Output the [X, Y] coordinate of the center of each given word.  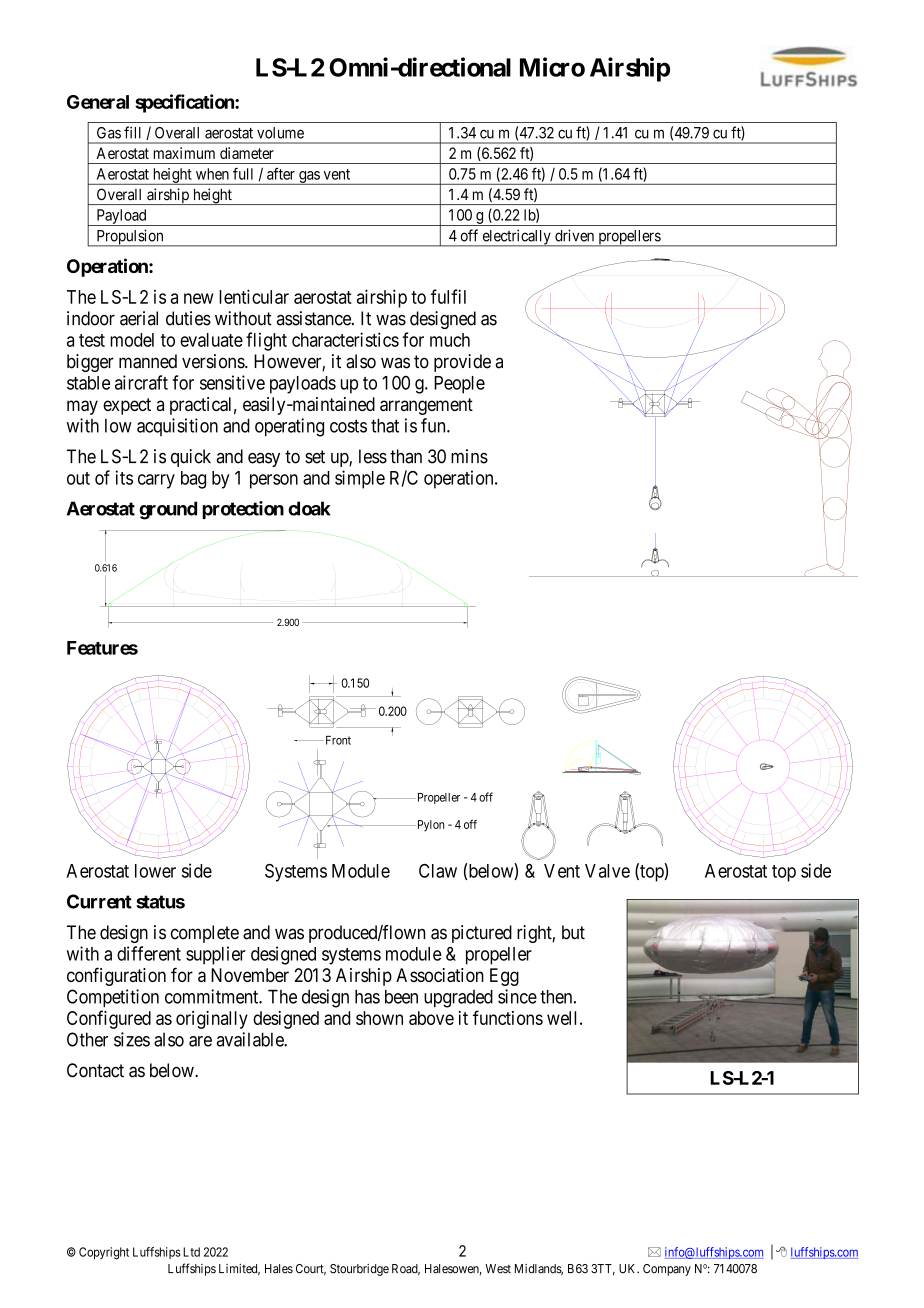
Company [667, 1270]
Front [337, 740]
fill [132, 132]
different [149, 953]
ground [168, 510]
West [498, 1269]
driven [574, 235]
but [573, 932]
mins [469, 456]
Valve [607, 871]
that [385, 426]
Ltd [191, 1252]
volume [280, 133]
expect [127, 406]
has [367, 997]
